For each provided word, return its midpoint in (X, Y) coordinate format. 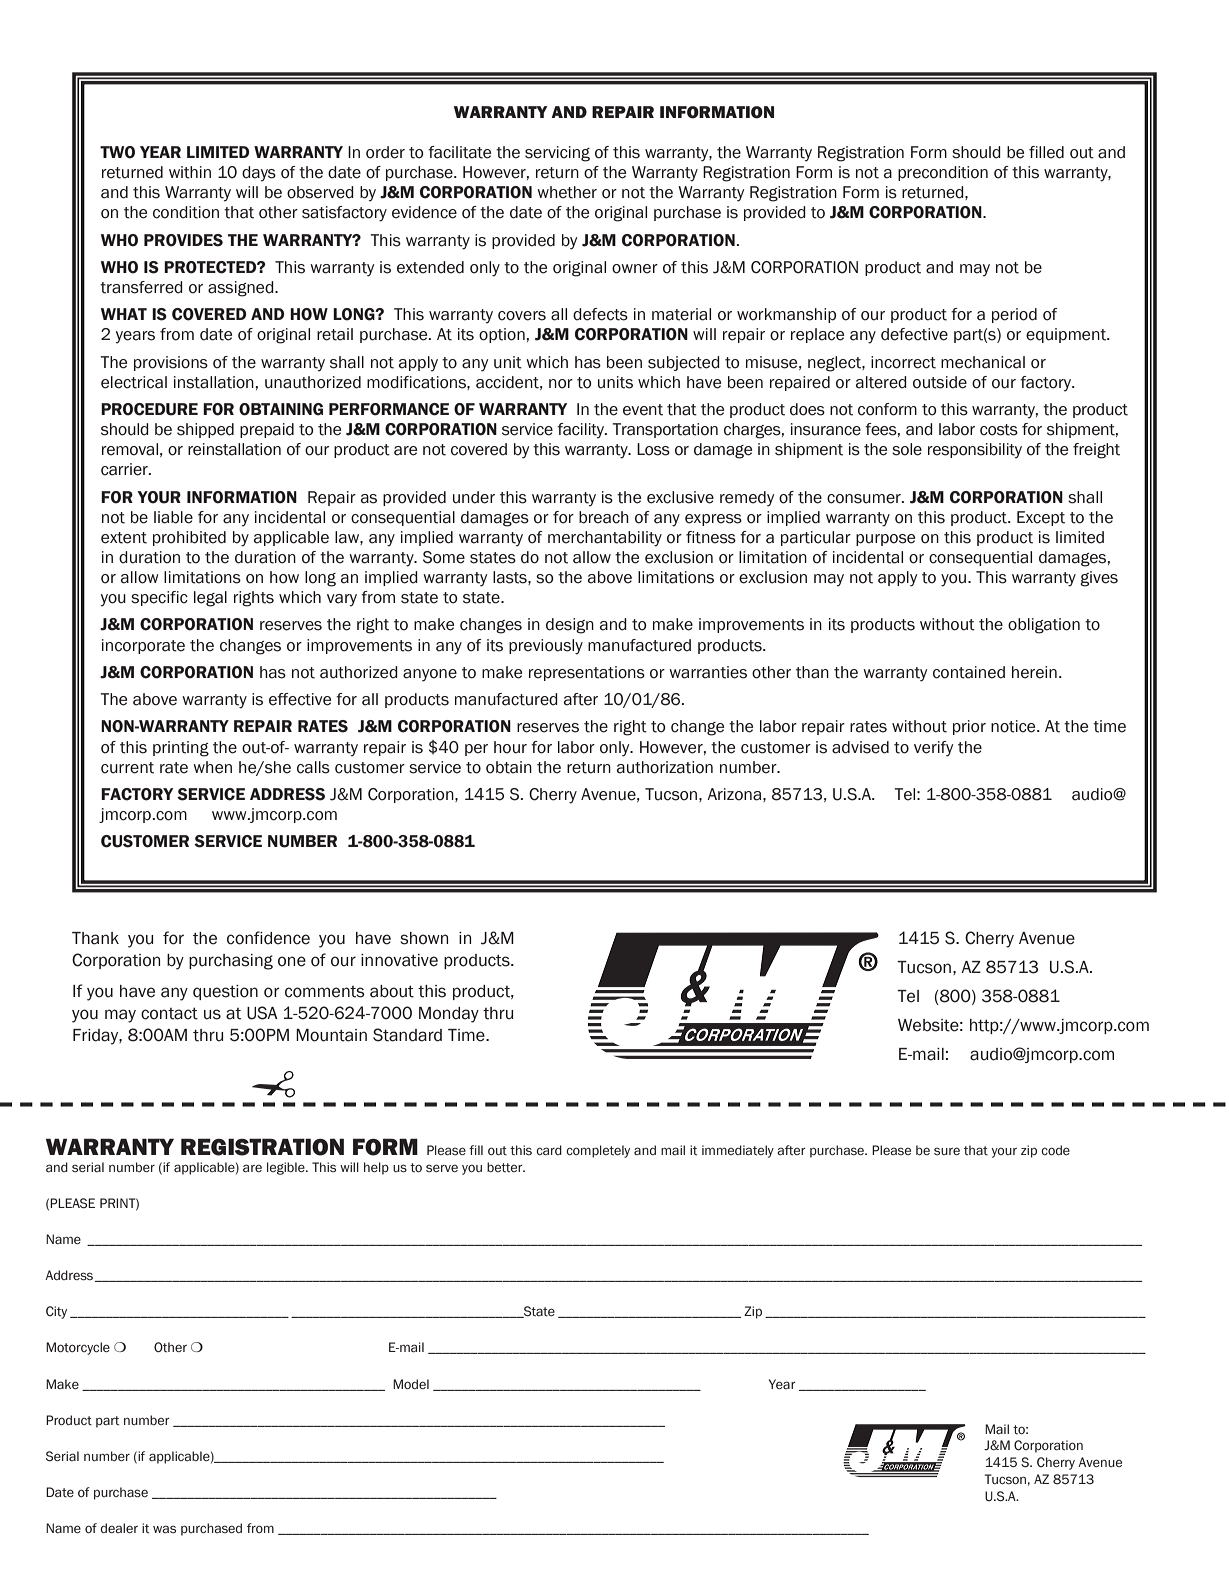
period (1014, 315)
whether (567, 192)
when (212, 767)
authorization (665, 767)
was (164, 1529)
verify (933, 749)
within (190, 172)
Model (411, 1384)
